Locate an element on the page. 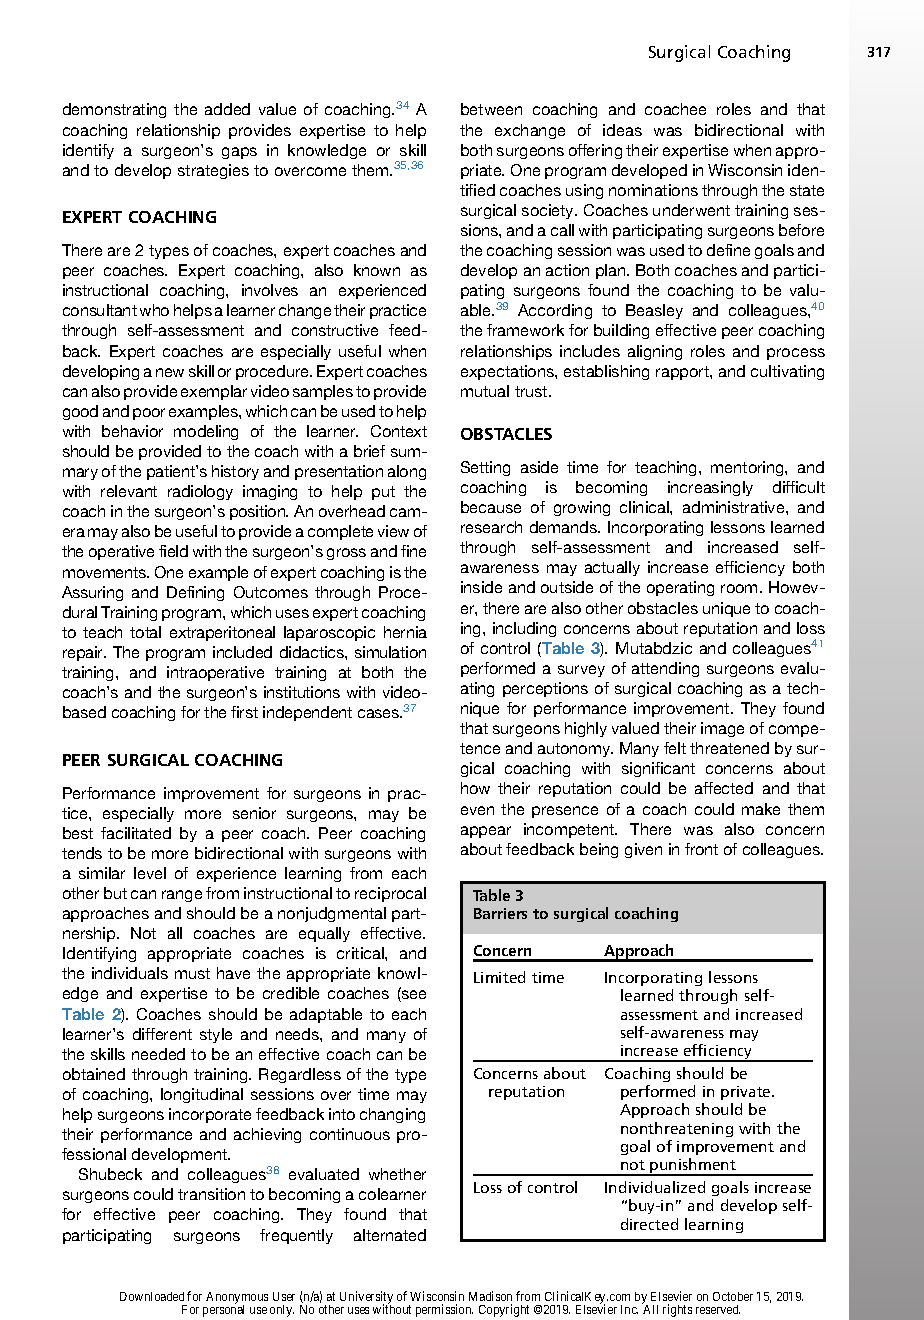  simulation is located at coordinates (390, 652).
